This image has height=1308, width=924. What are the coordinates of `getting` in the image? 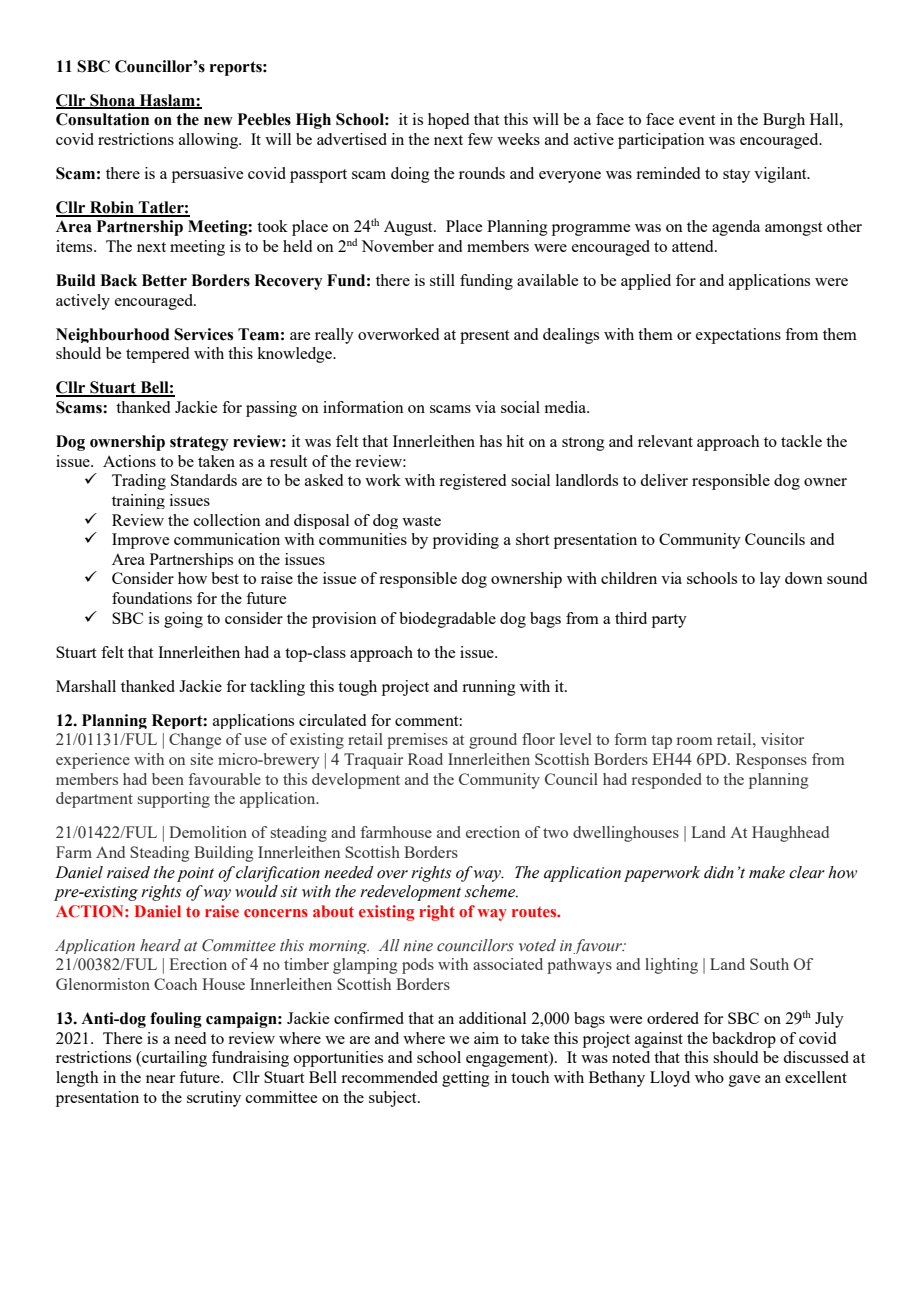 It's located at (466, 1079).
